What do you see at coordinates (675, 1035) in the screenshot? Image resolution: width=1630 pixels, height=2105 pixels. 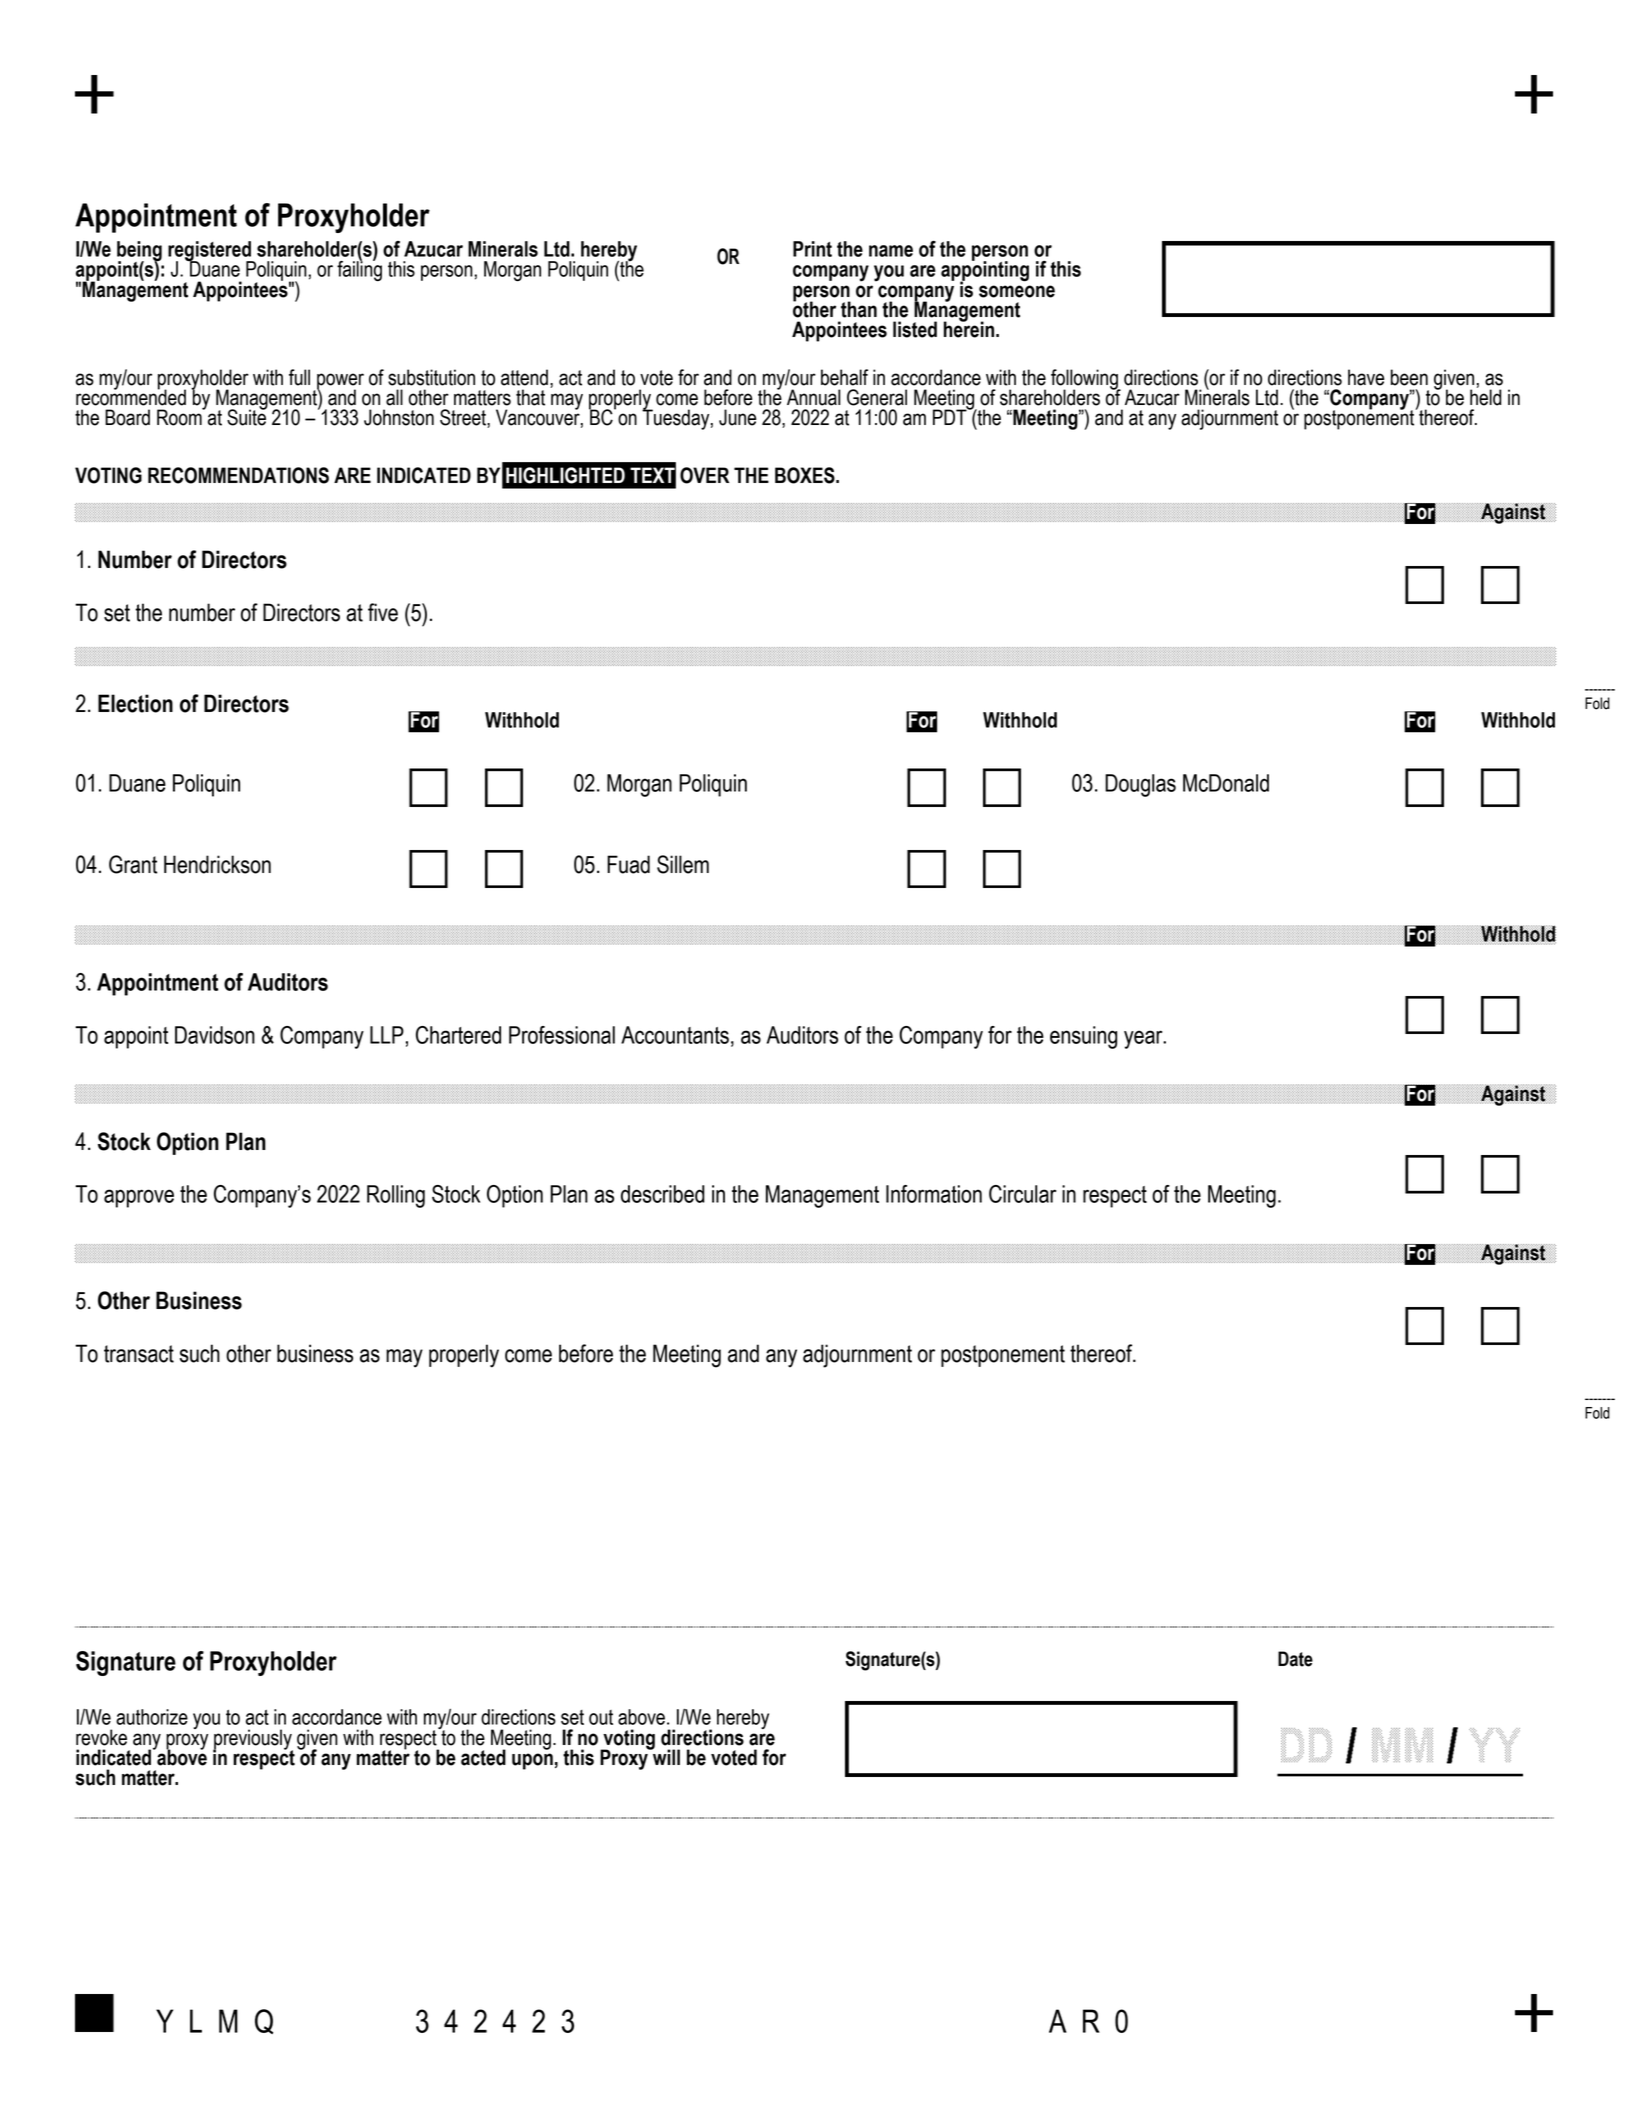 I see `Accountants` at bounding box center [675, 1035].
